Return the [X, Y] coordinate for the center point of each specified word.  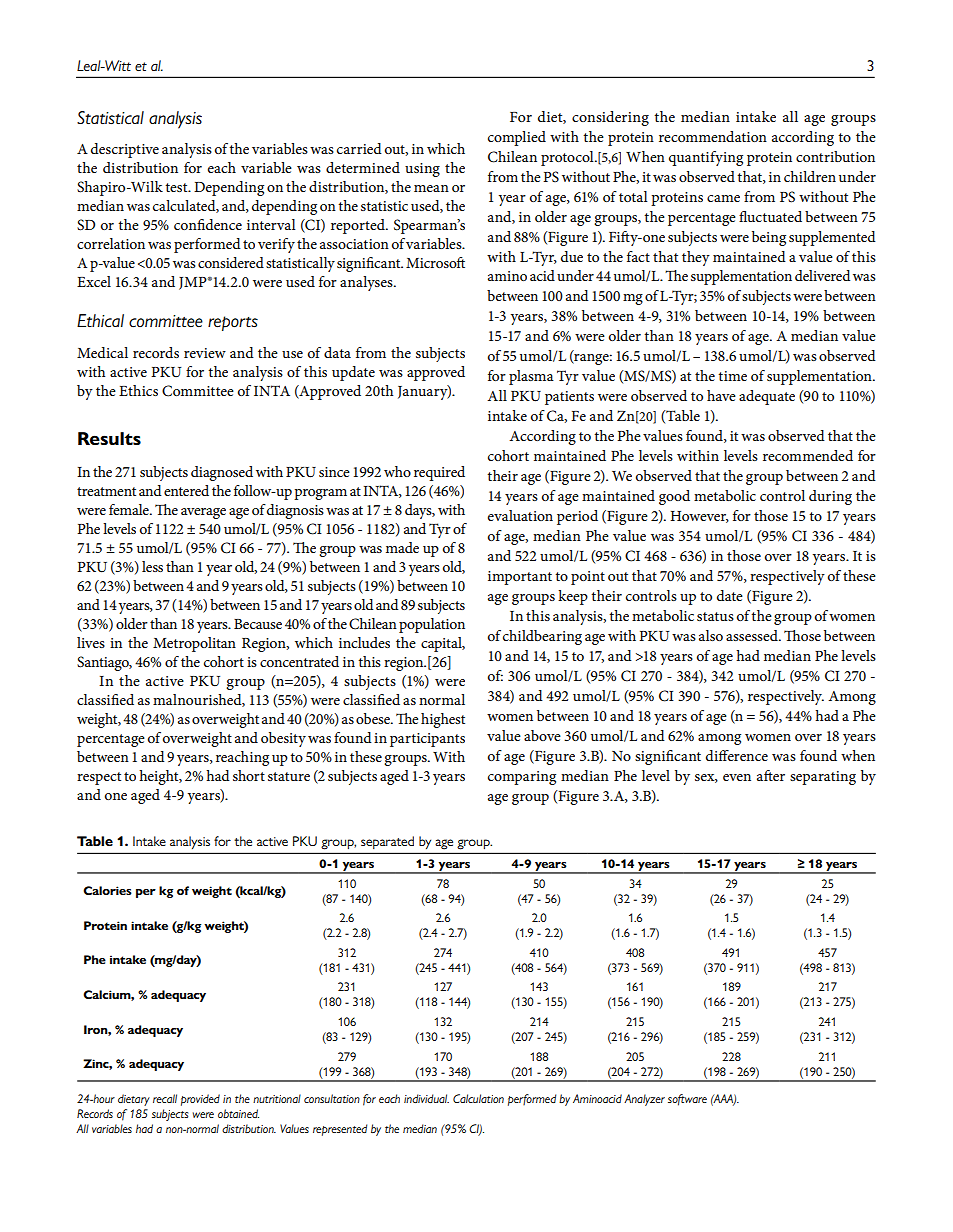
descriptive [125, 150]
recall [165, 1098]
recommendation [713, 136]
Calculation [478, 1098]
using [422, 170]
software [687, 1100]
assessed [753, 635]
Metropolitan [194, 644]
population [432, 625]
